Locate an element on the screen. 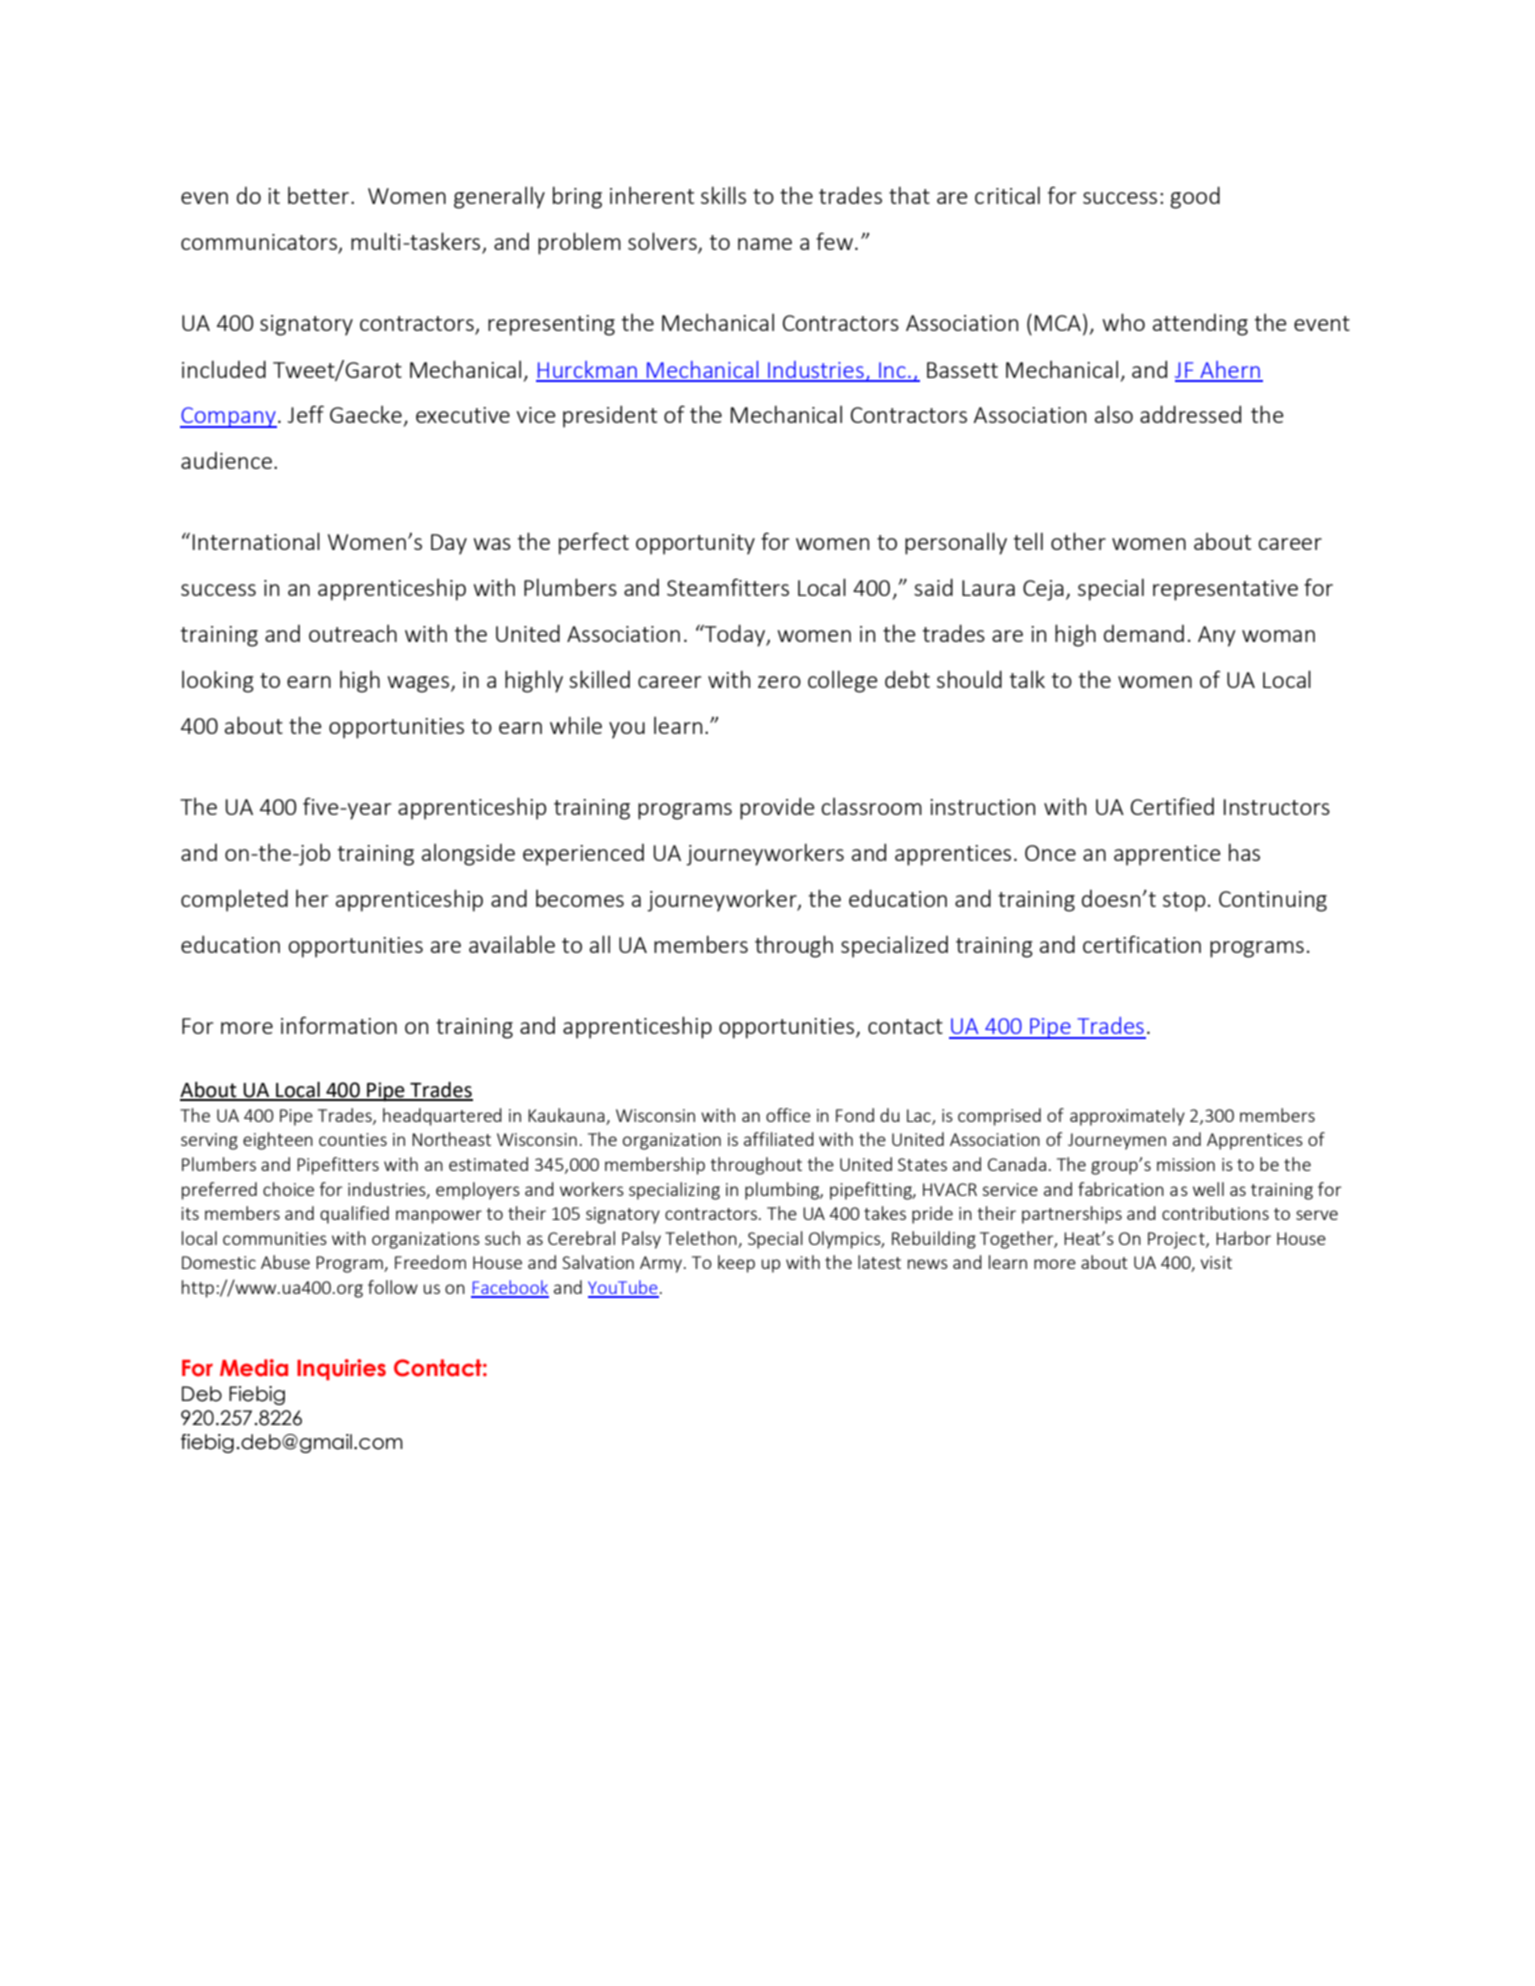  office is located at coordinates (788, 1115).
